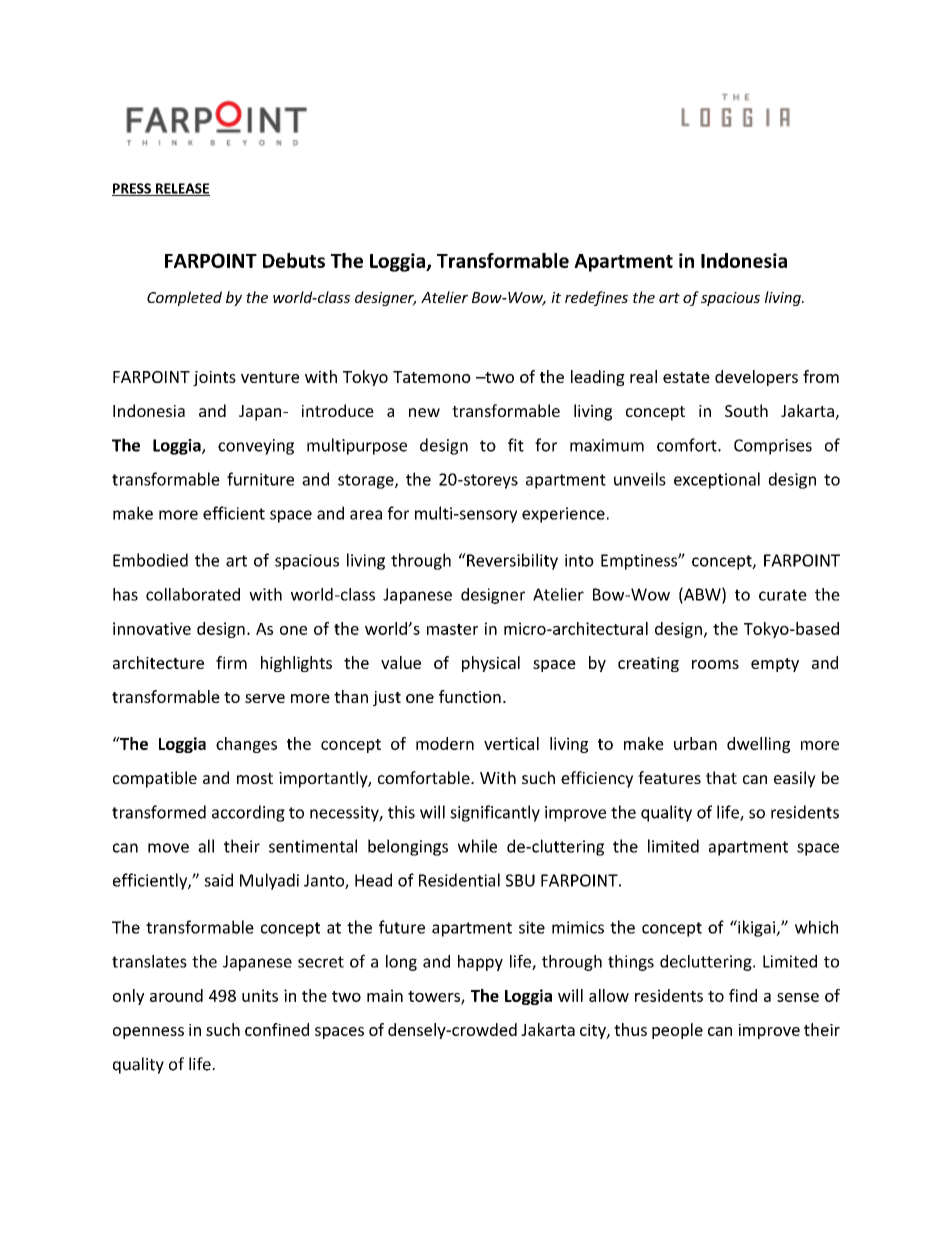 The image size is (952, 1233). What do you see at coordinates (721, 777) in the document?
I see `that` at bounding box center [721, 777].
